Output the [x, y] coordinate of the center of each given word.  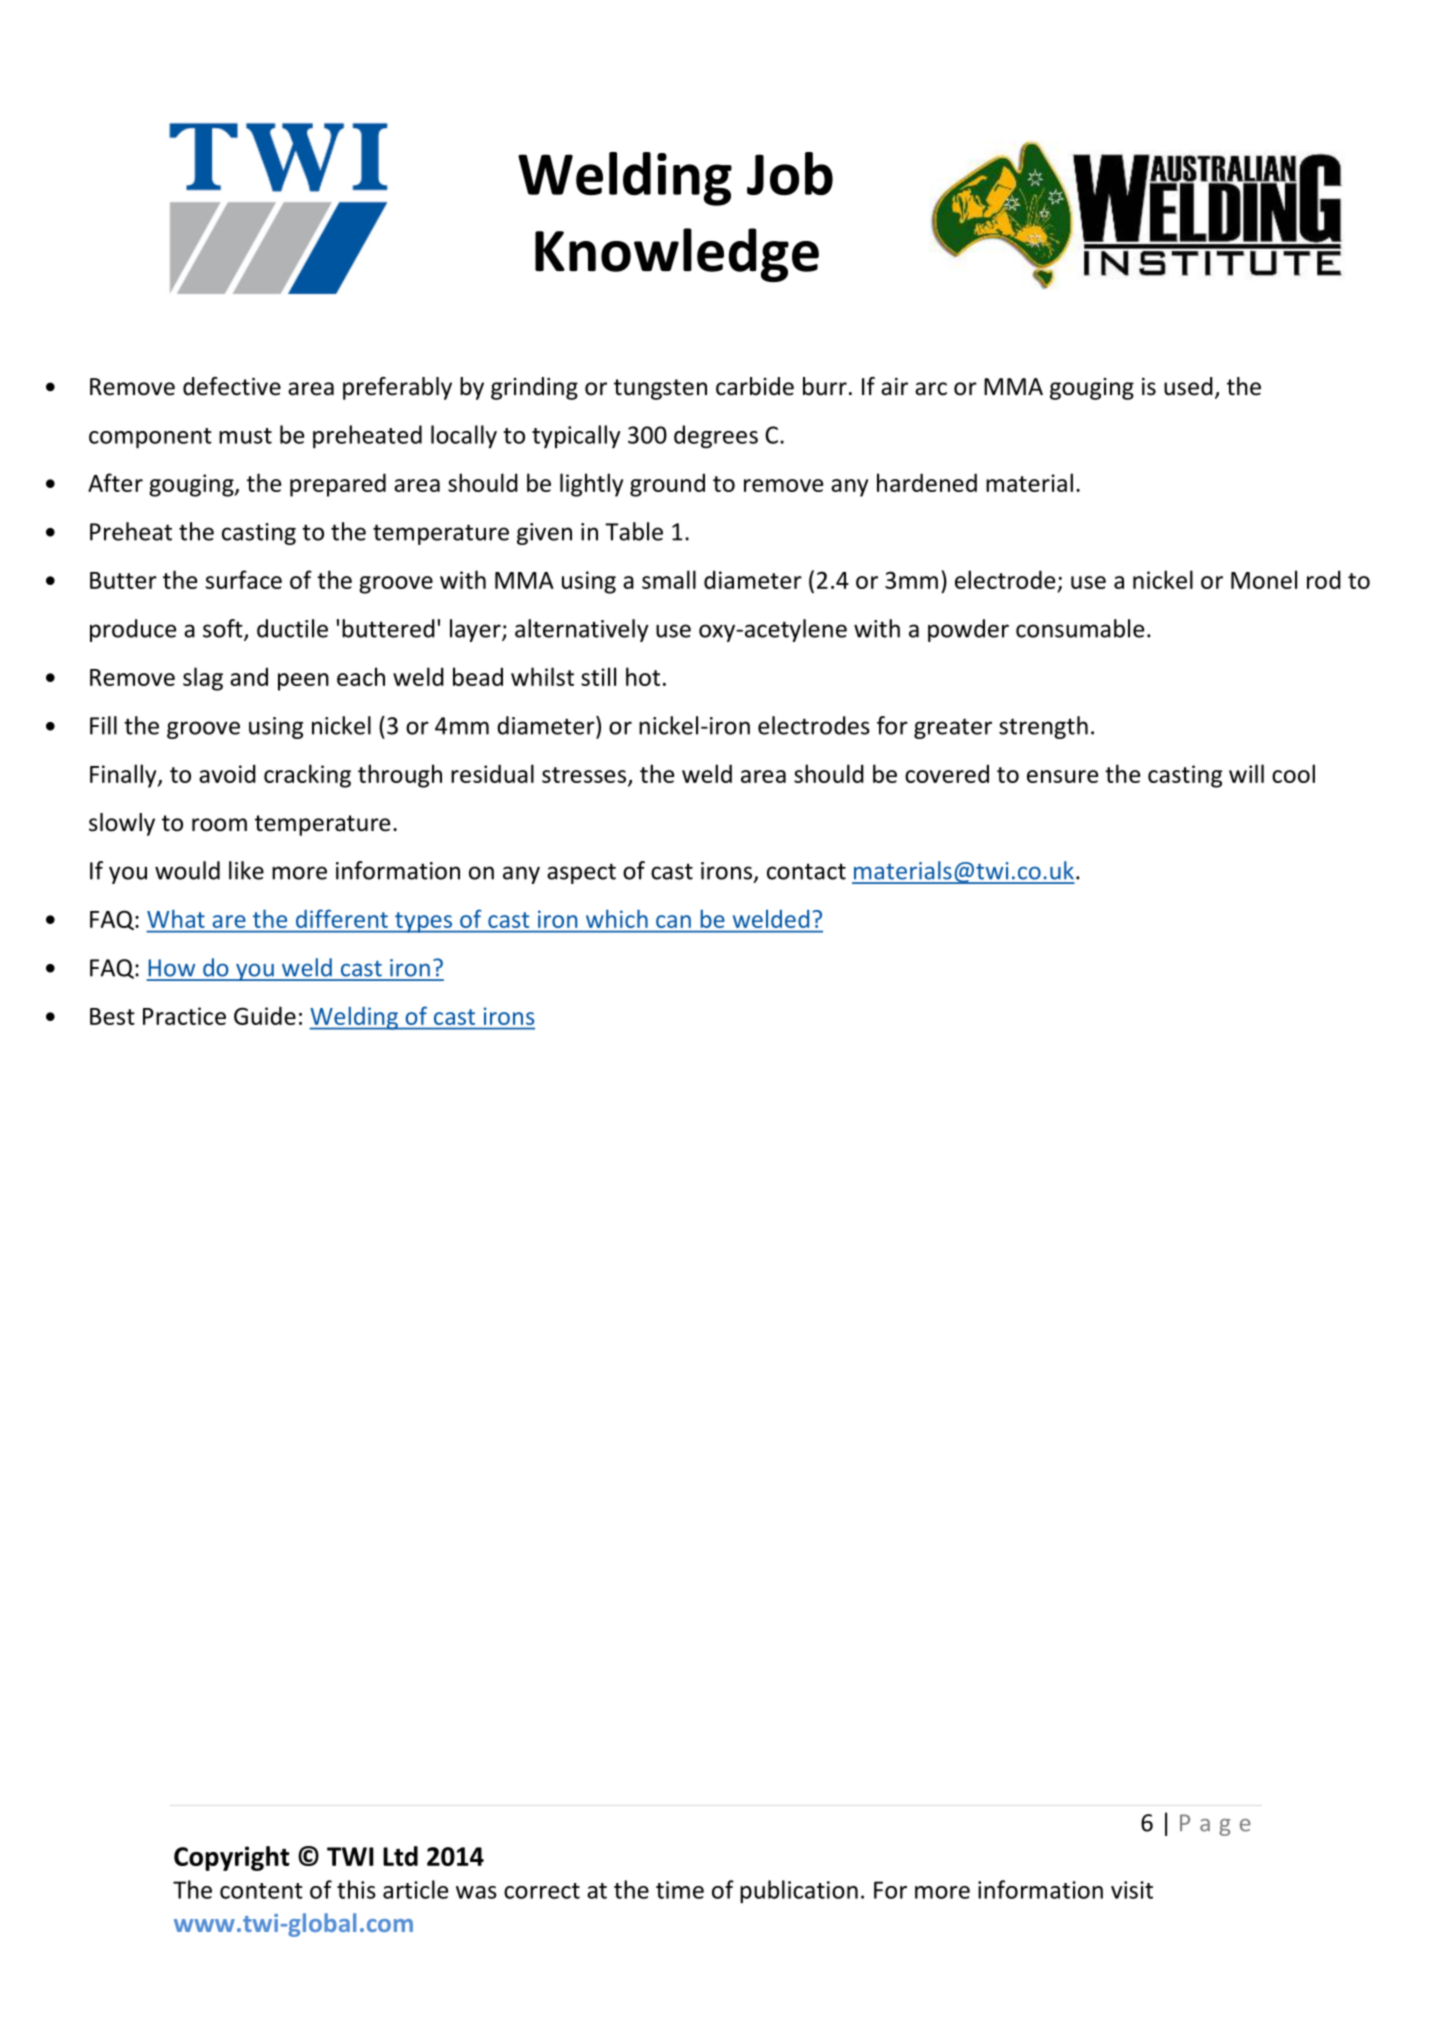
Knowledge [677, 255]
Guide [265, 1015]
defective [232, 386]
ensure [1062, 776]
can [673, 921]
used [1188, 386]
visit [1132, 1890]
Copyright [231, 1858]
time [680, 1890]
